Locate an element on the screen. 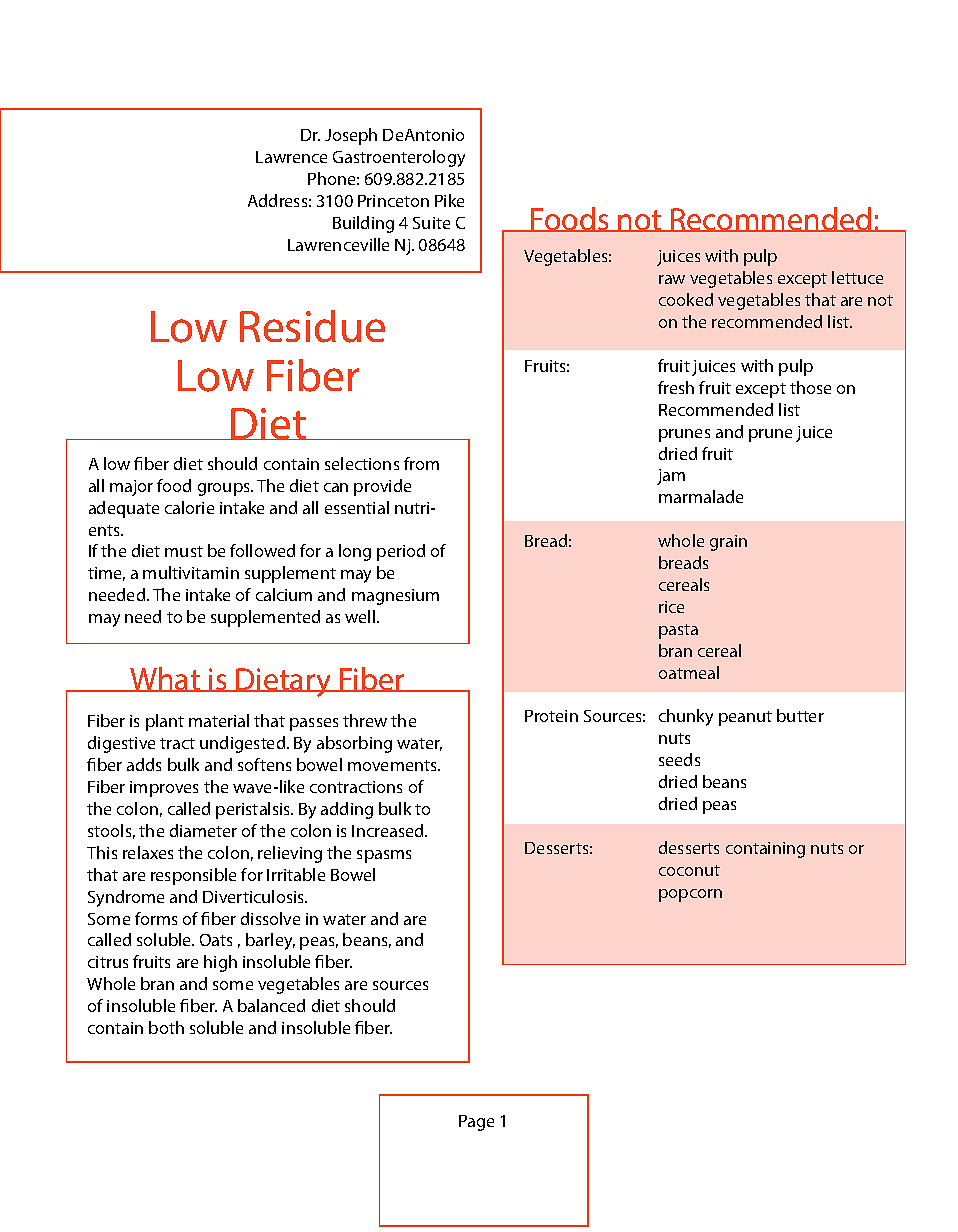  Joseph is located at coordinates (351, 136).
